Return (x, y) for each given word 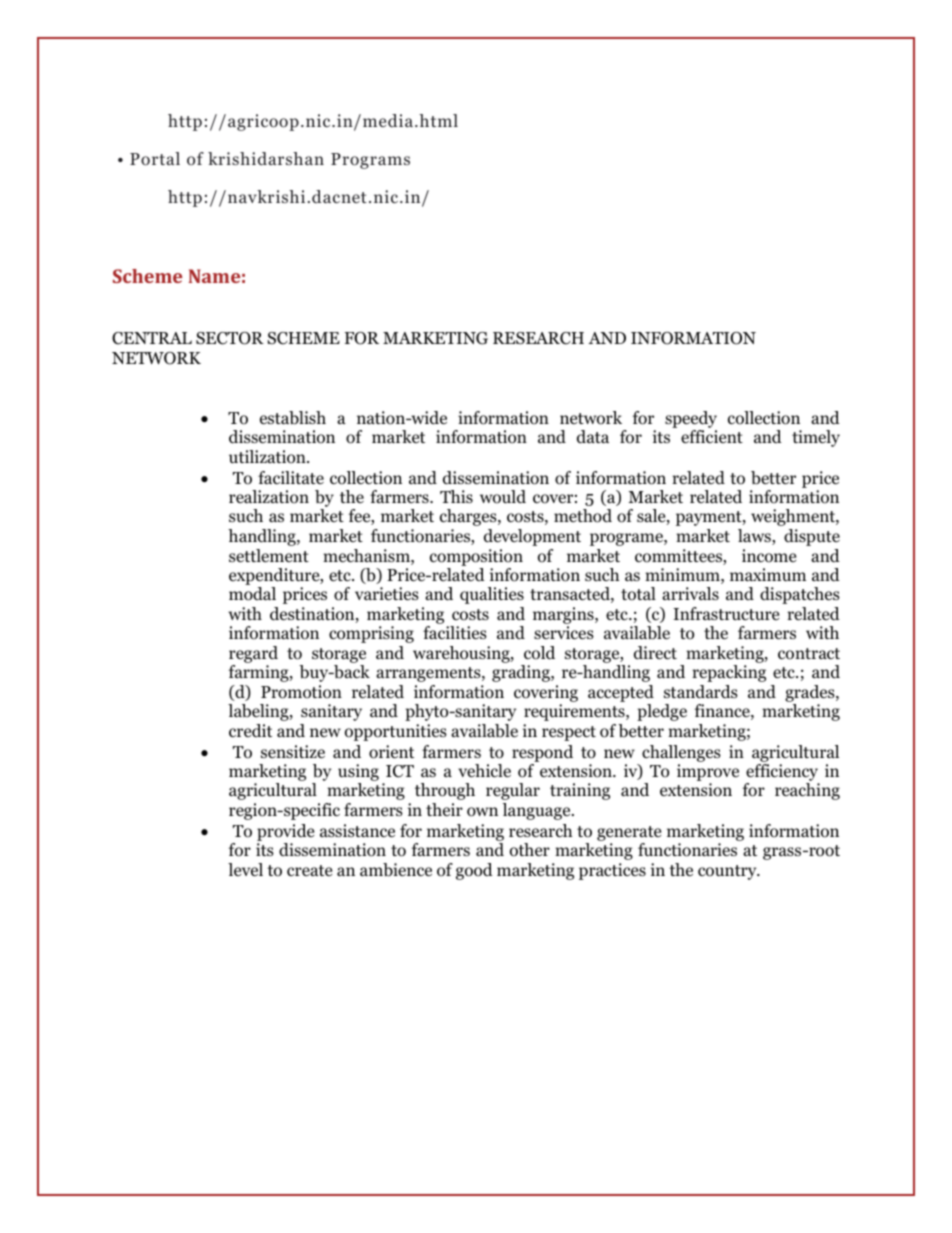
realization (269, 497)
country (728, 872)
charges (469, 517)
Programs (370, 161)
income (769, 556)
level (245, 869)
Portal (155, 159)
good (474, 871)
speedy (691, 419)
